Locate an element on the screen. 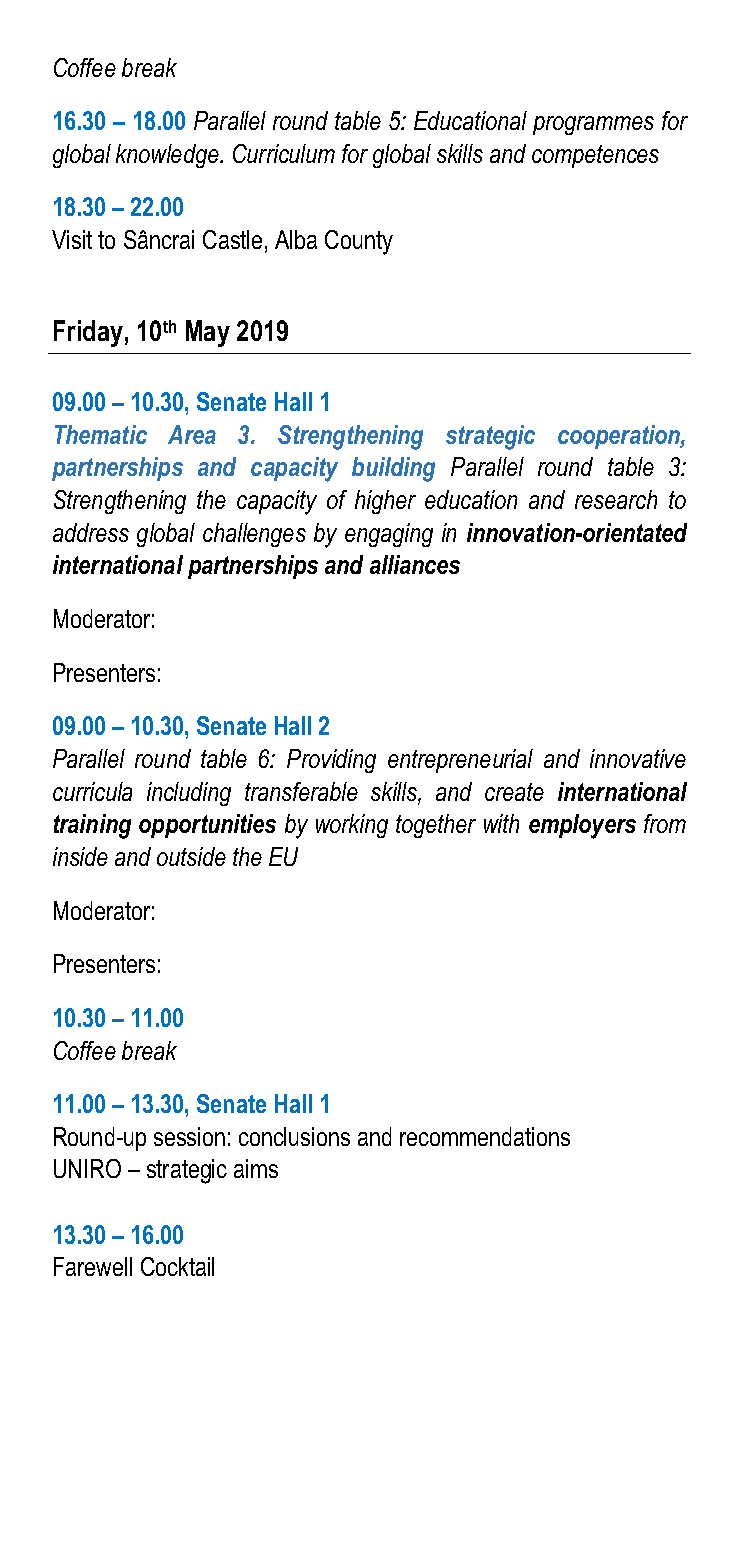  Cocktail is located at coordinates (177, 1266).
